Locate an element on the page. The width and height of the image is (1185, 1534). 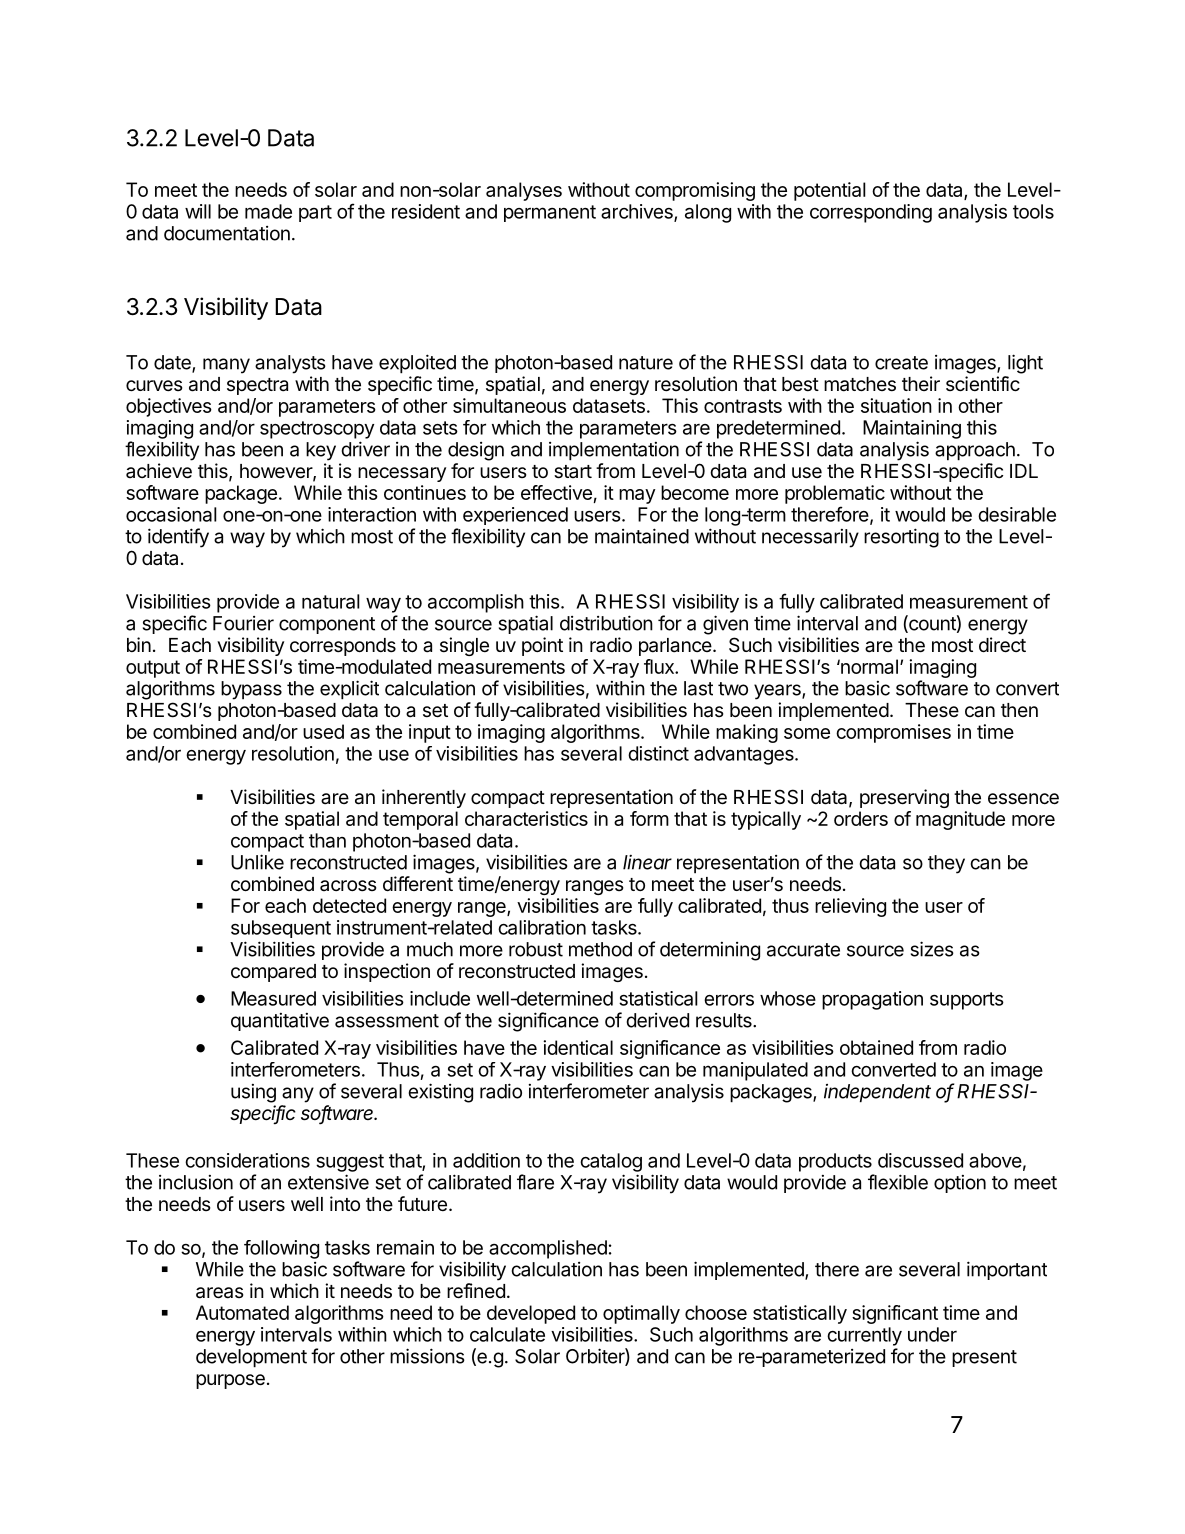
obtained is located at coordinates (876, 1047).
